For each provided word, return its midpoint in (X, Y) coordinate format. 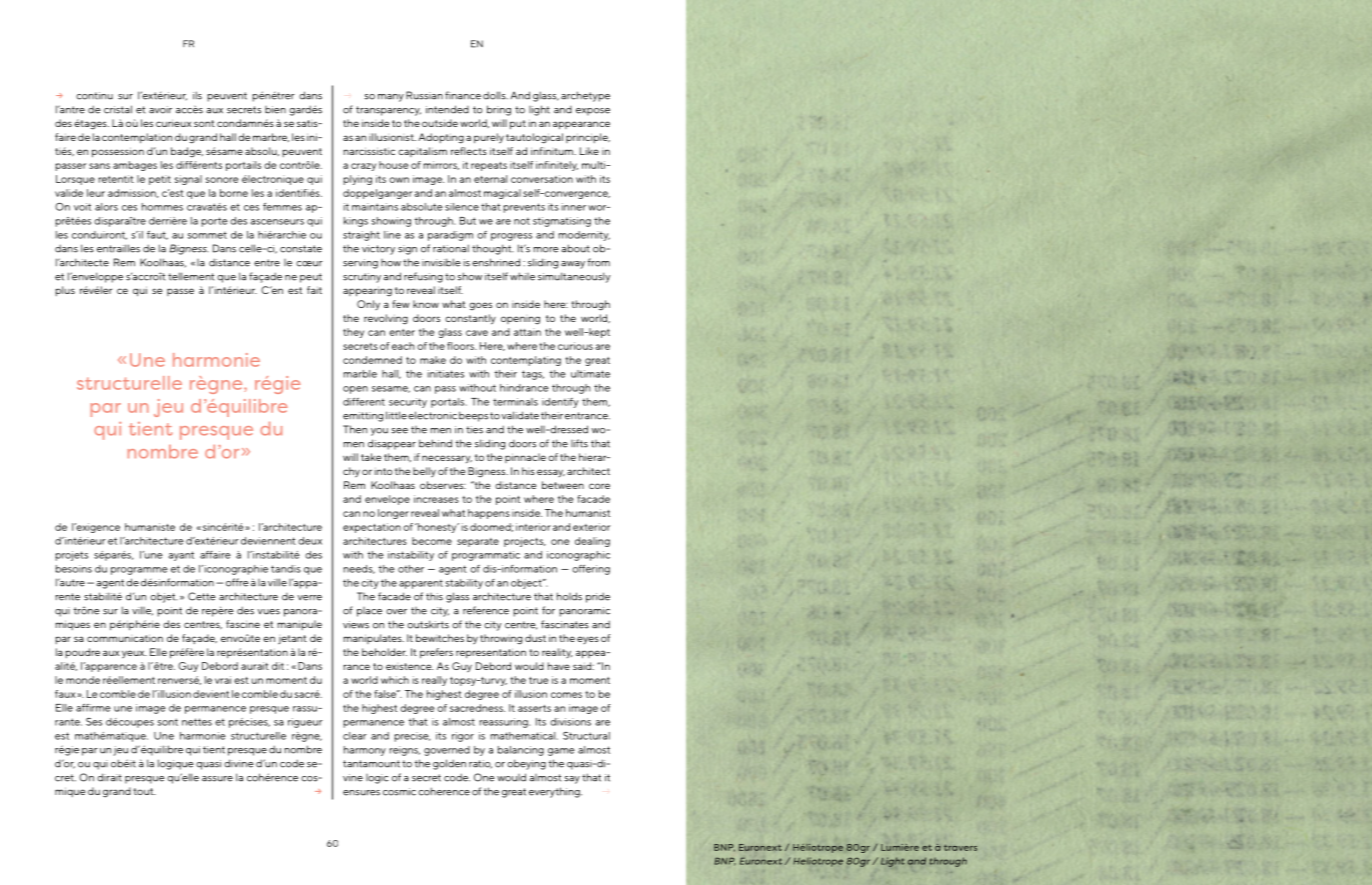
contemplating (526, 361)
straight (361, 236)
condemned (372, 360)
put (518, 125)
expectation (372, 528)
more (546, 250)
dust (535, 638)
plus (65, 291)
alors (106, 207)
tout (144, 791)
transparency (388, 111)
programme (139, 571)
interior (533, 527)
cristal (118, 109)
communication (125, 638)
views (356, 625)
